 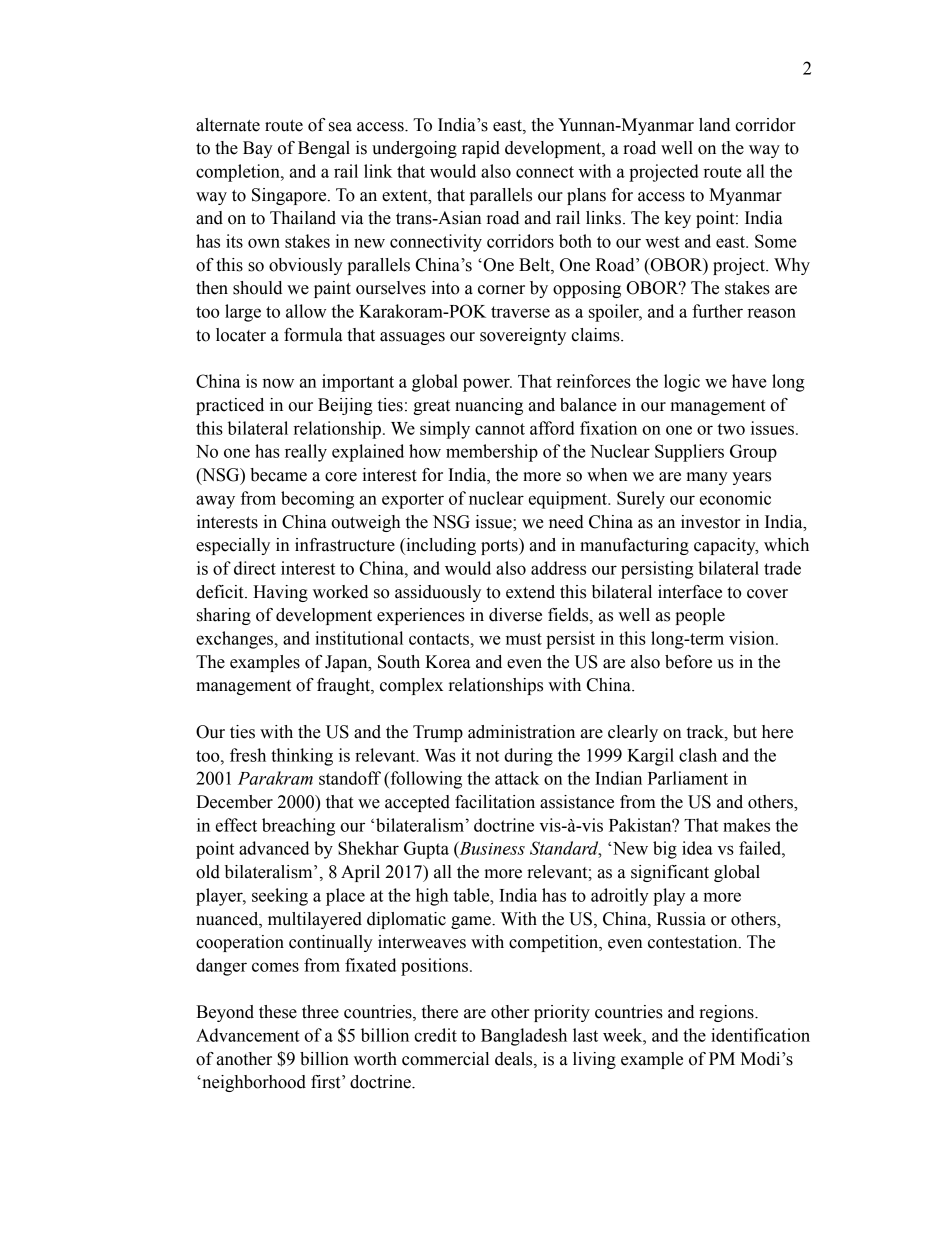 What do you see at coordinates (492, 453) in the document?
I see `membership` at bounding box center [492, 453].
